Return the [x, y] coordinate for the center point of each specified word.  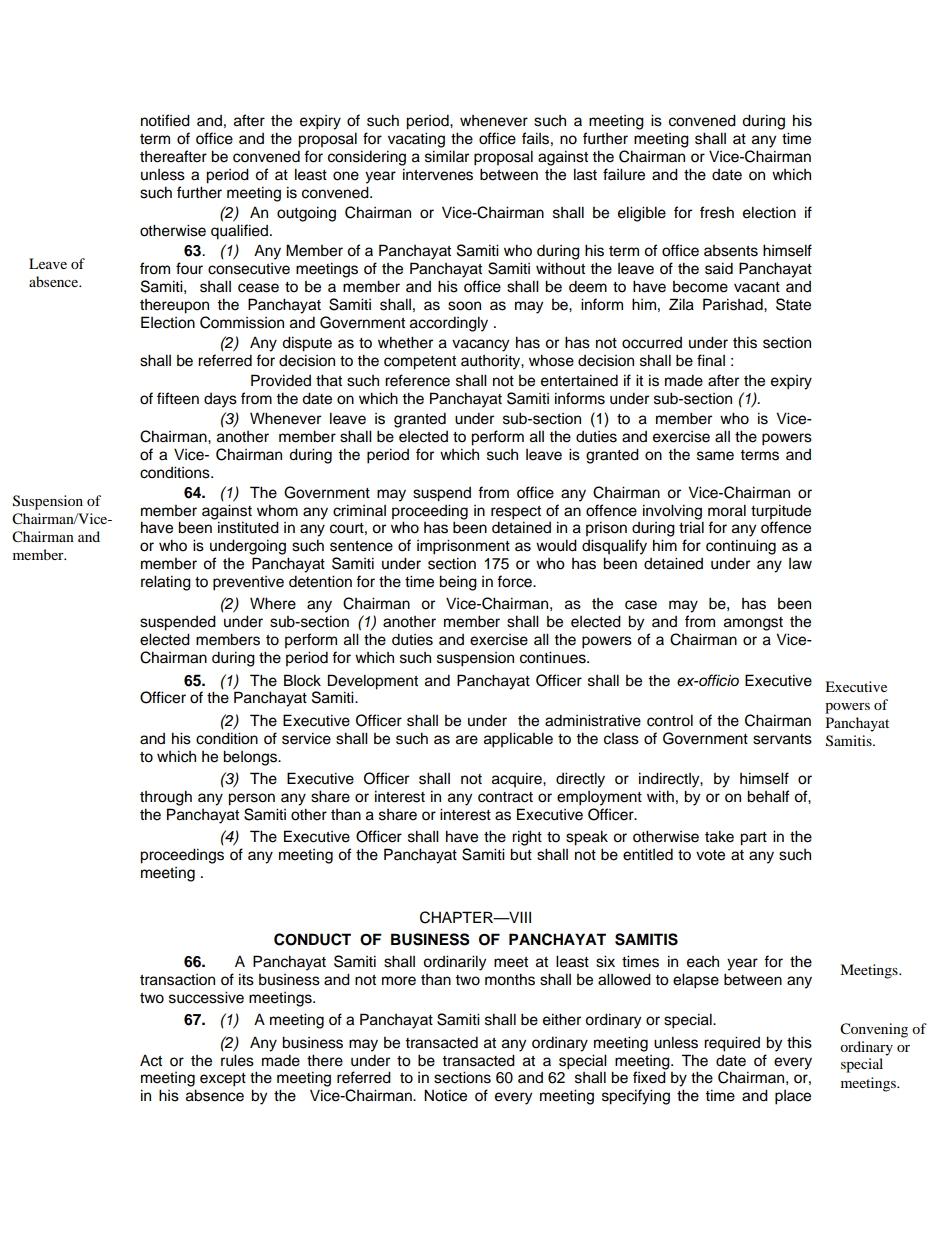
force [515, 581]
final [711, 360]
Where [273, 603]
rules [237, 1060]
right [527, 838]
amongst [753, 624]
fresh [717, 212]
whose [551, 360]
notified [165, 120]
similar [447, 156]
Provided [281, 380]
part [753, 839]
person [251, 799]
